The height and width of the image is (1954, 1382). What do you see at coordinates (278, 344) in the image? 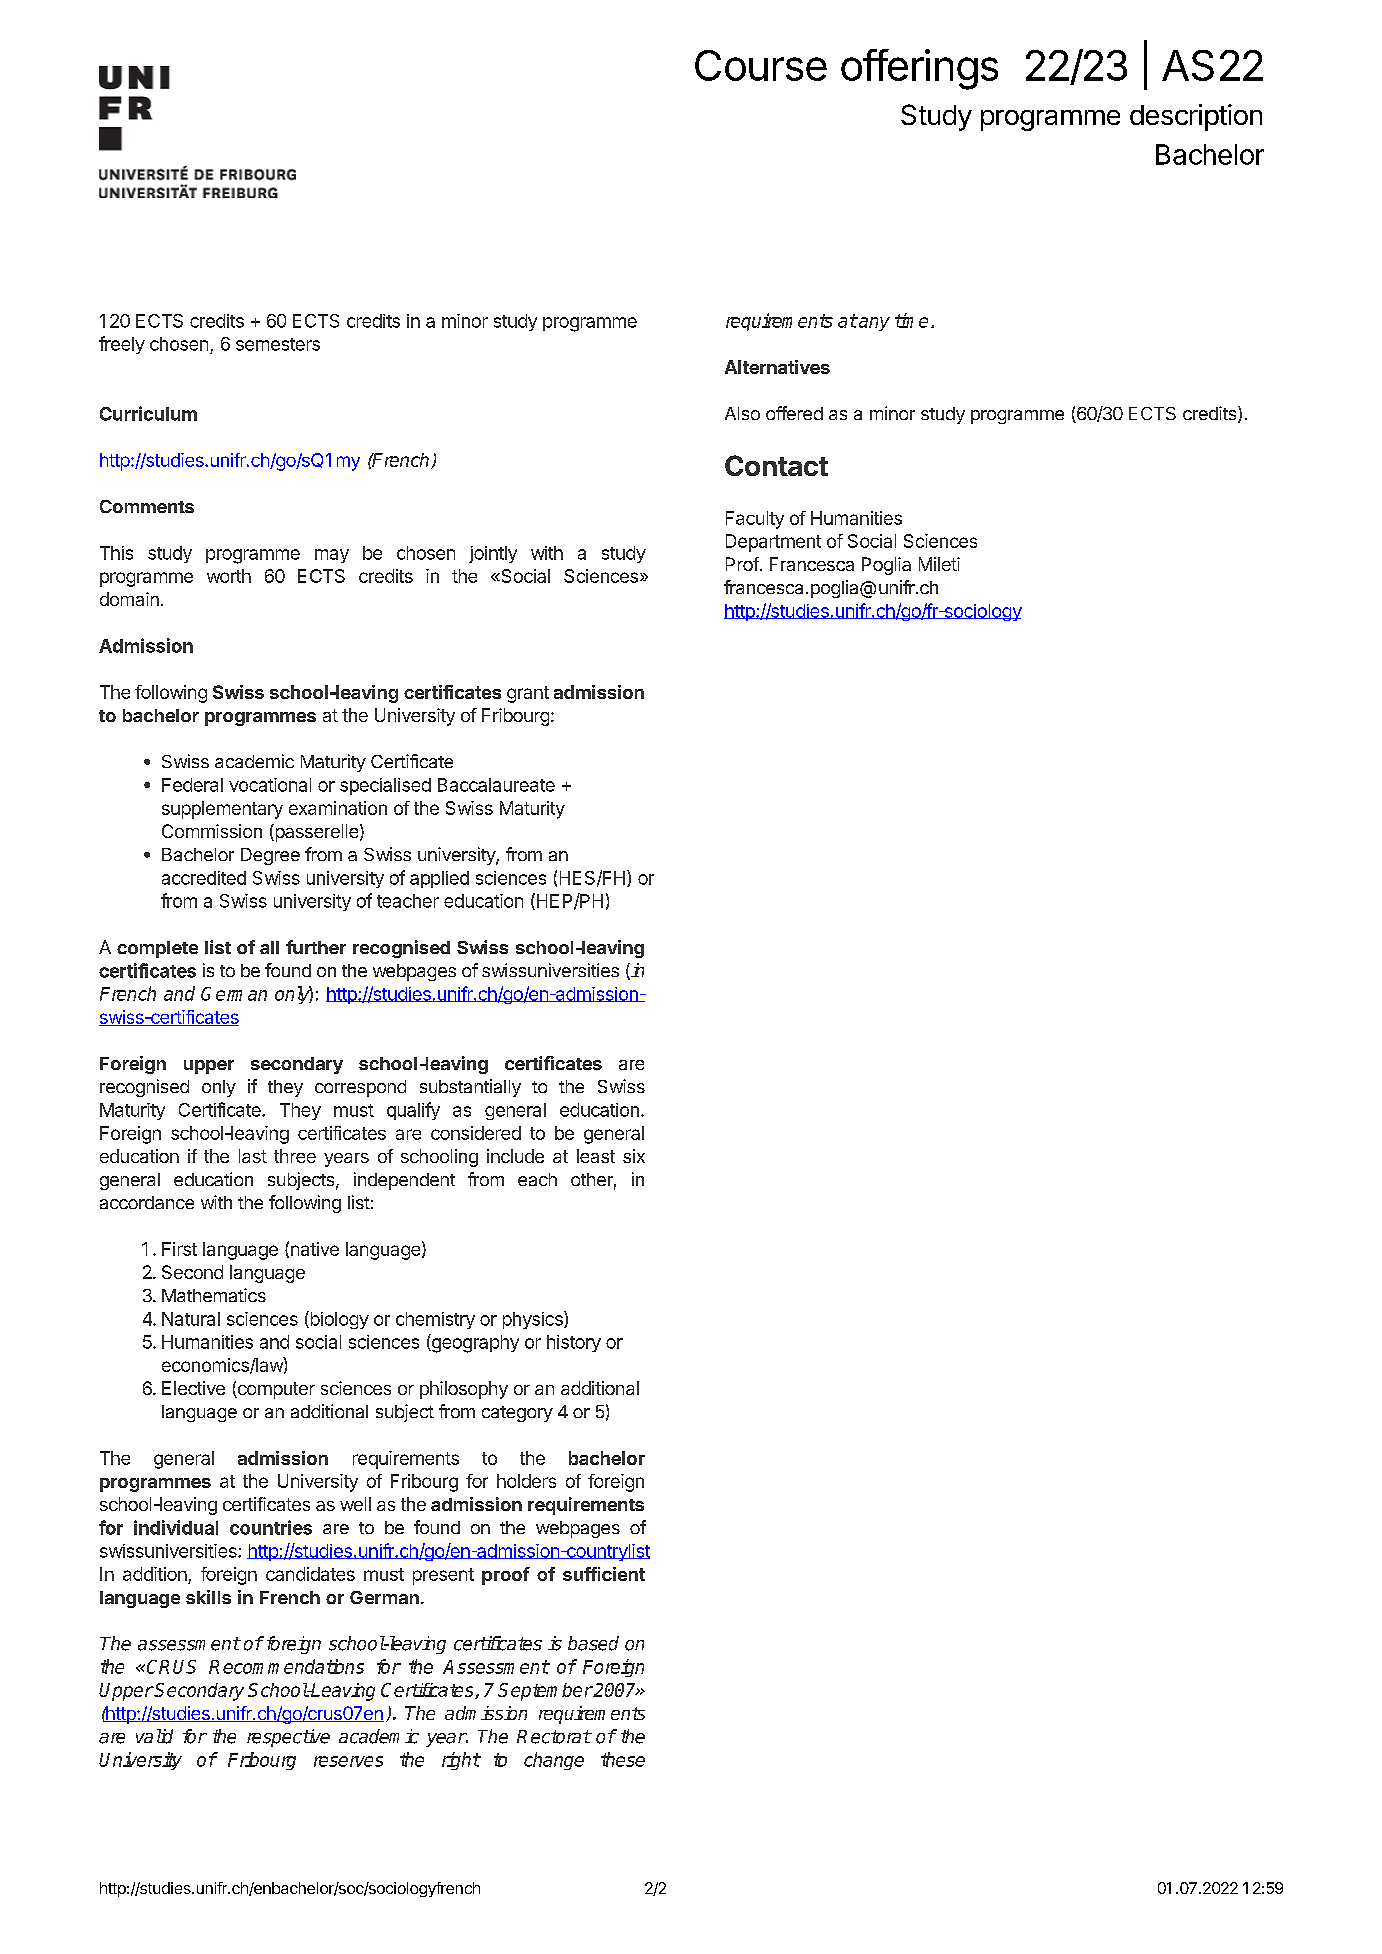
I see `semesters` at bounding box center [278, 344].
